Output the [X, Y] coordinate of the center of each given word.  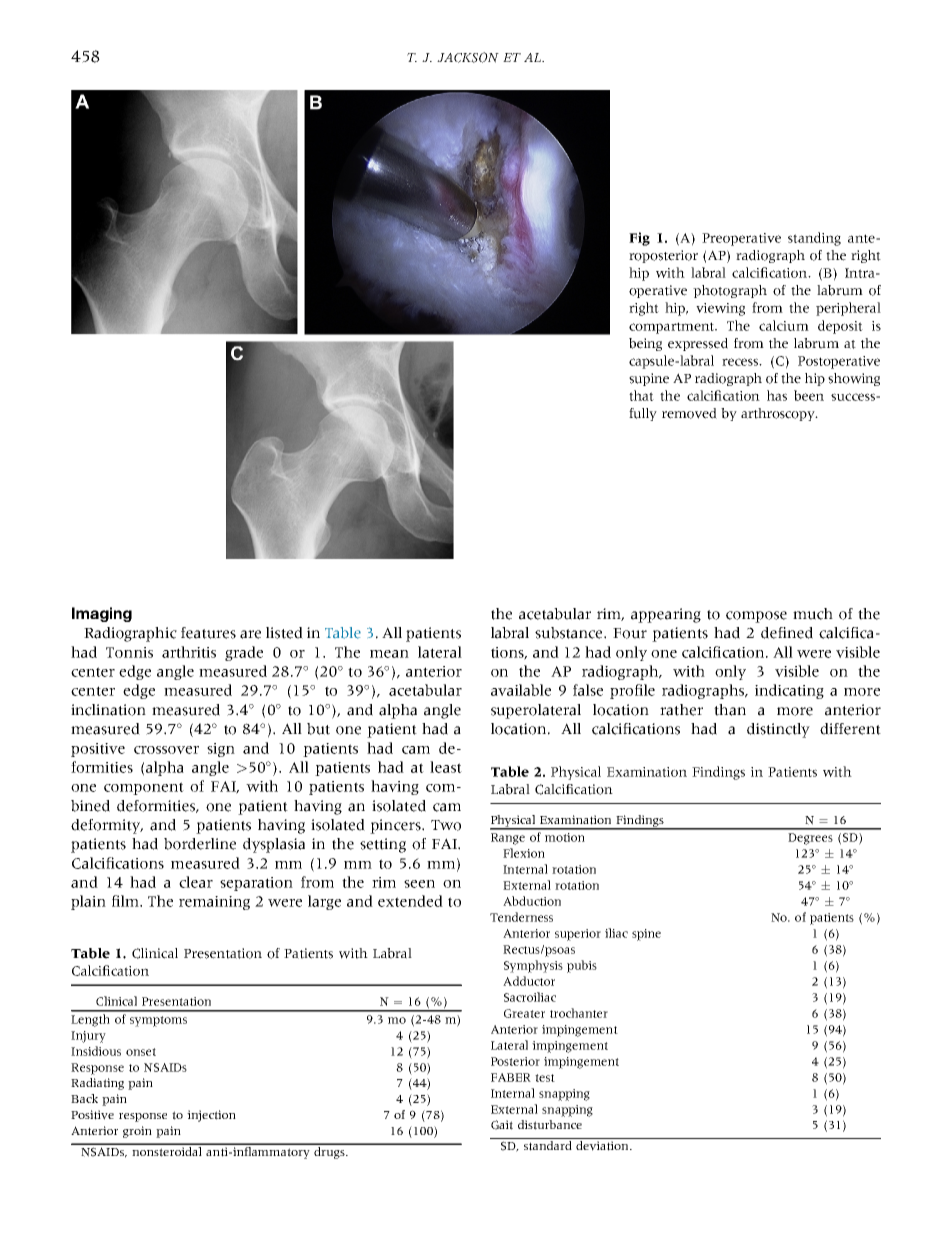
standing [814, 239]
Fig [639, 239]
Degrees [810, 839]
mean [389, 654]
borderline [200, 844]
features [208, 633]
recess [741, 362]
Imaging [102, 614]
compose [756, 617]
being [645, 344]
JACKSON [468, 57]
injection [211, 1116]
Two [446, 825]
